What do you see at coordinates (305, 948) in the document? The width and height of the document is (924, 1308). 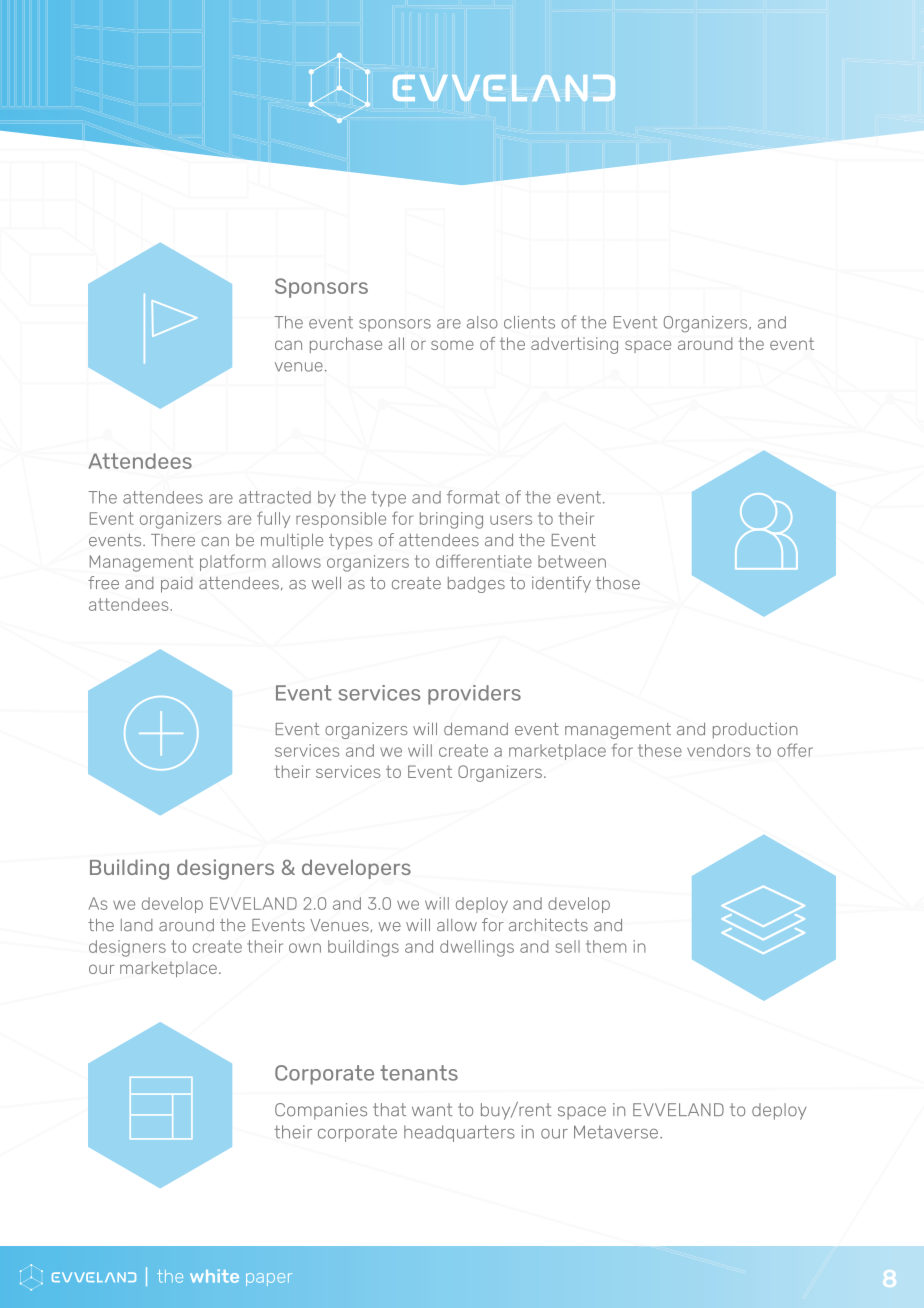 I see `own` at bounding box center [305, 948].
